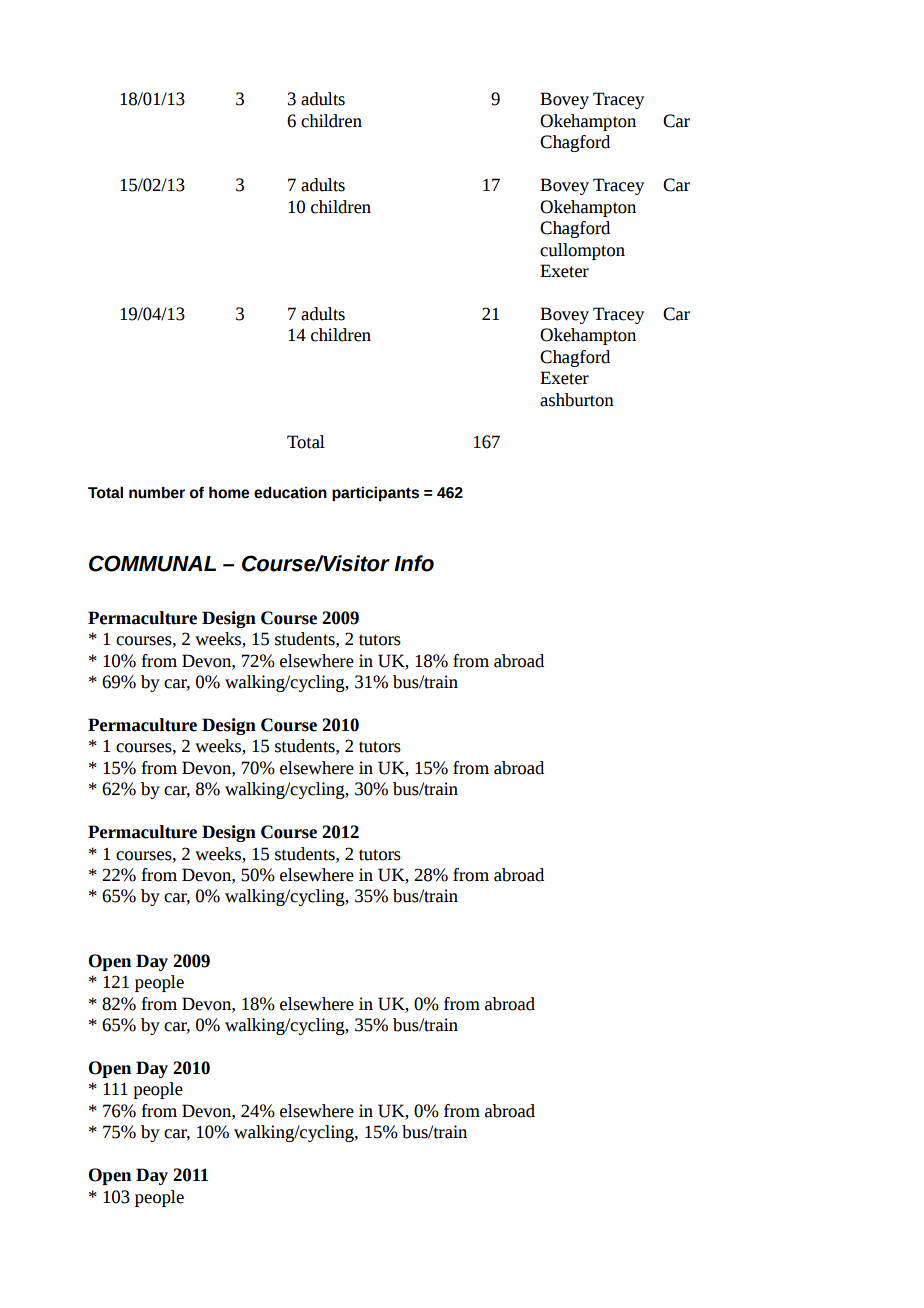  Describe the element at coordinates (414, 563) in the image. I see `Info` at that location.
